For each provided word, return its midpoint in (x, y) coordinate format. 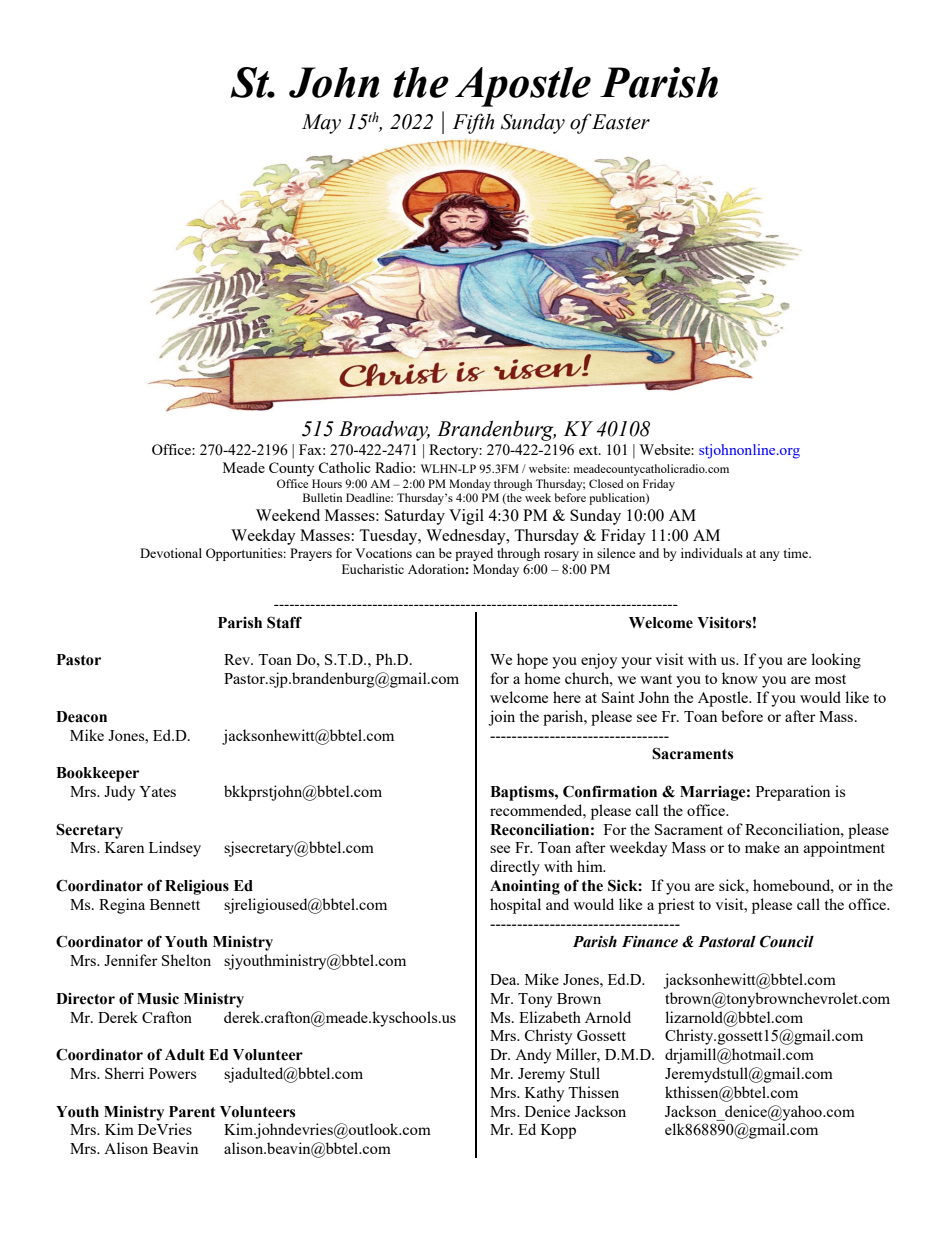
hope (532, 661)
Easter (620, 122)
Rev (238, 659)
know (740, 678)
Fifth (473, 123)
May (321, 124)
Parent (192, 1112)
